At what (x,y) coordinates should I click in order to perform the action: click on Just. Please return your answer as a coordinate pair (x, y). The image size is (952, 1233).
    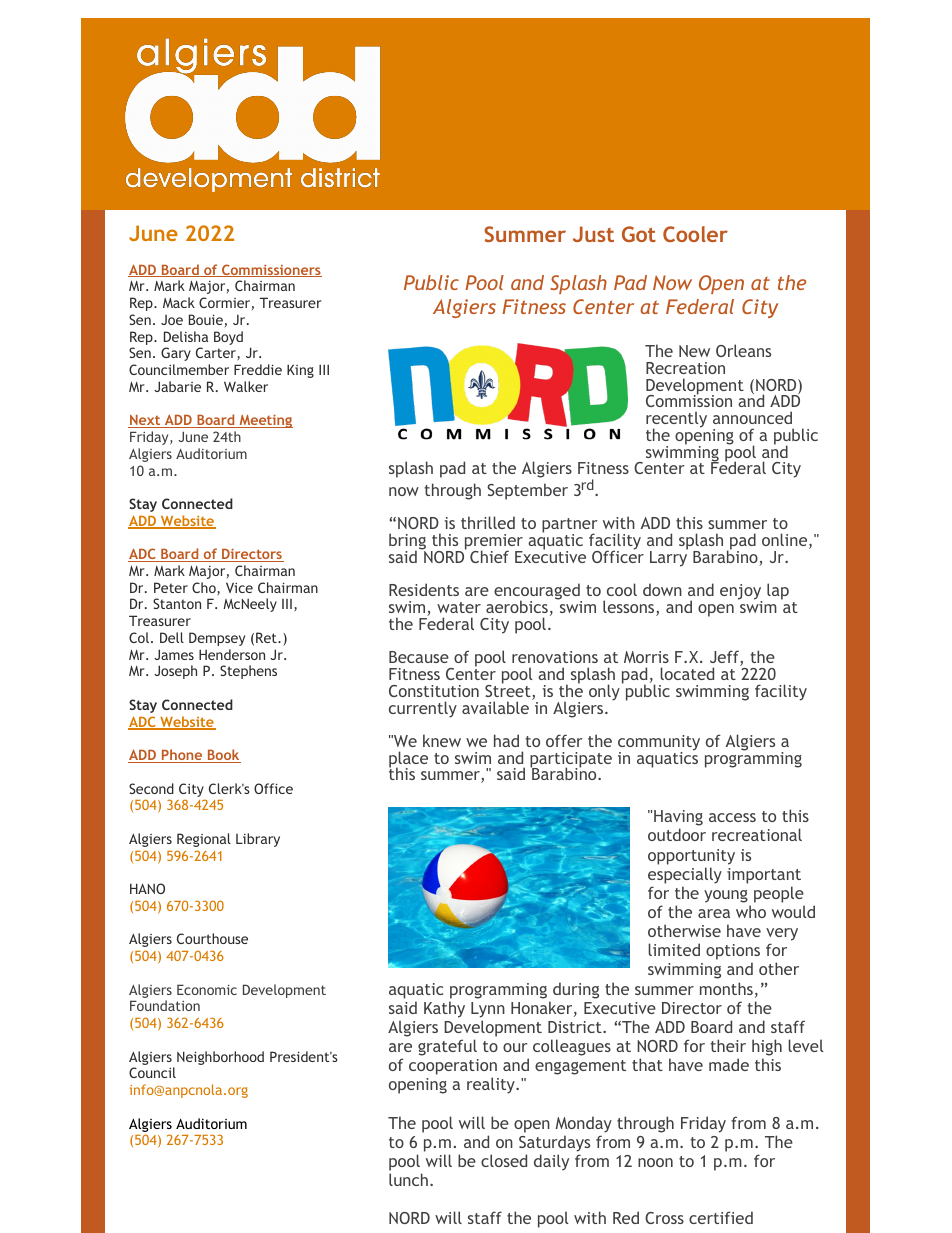
    Looking at the image, I should click on (593, 234).
